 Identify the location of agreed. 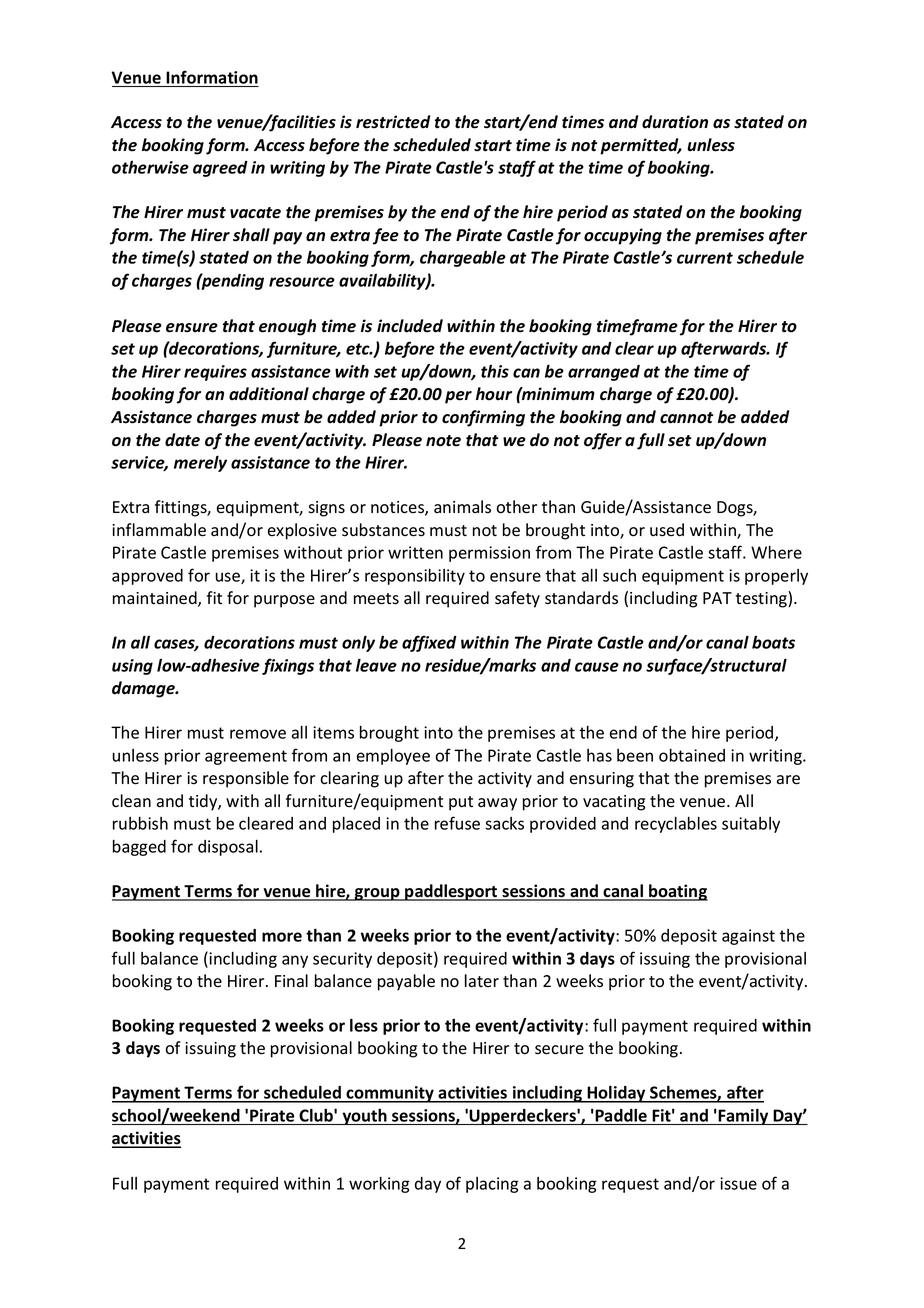
(220, 169).
